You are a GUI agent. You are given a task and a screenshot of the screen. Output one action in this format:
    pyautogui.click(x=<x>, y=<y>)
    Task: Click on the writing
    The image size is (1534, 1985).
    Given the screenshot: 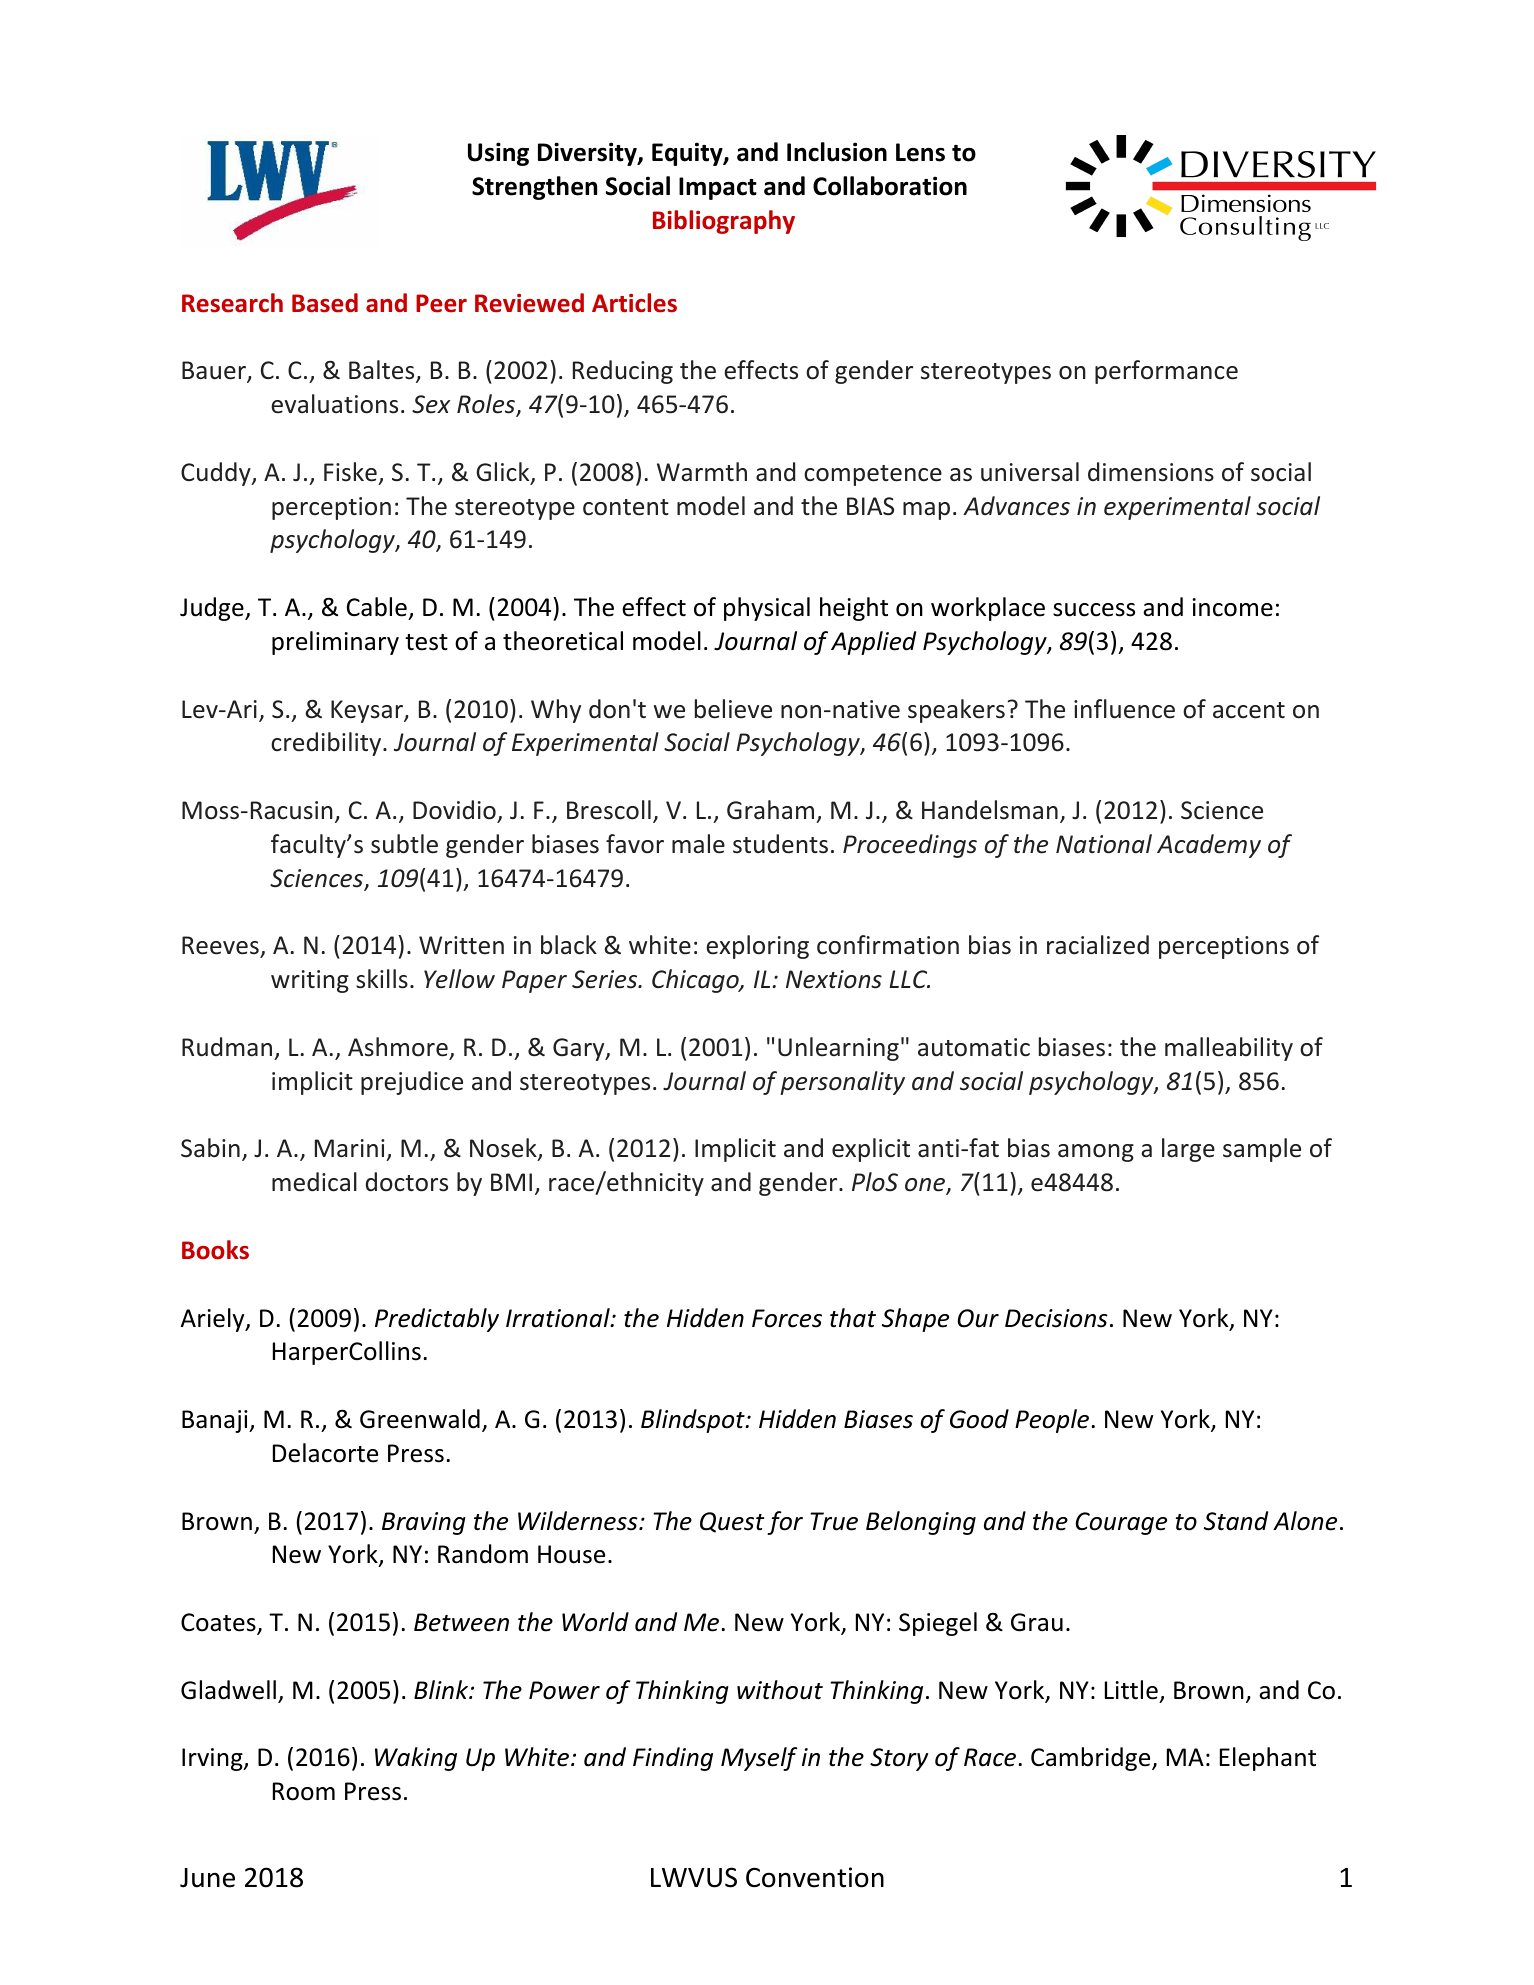 What is the action you would take?
    pyautogui.click(x=310, y=981)
